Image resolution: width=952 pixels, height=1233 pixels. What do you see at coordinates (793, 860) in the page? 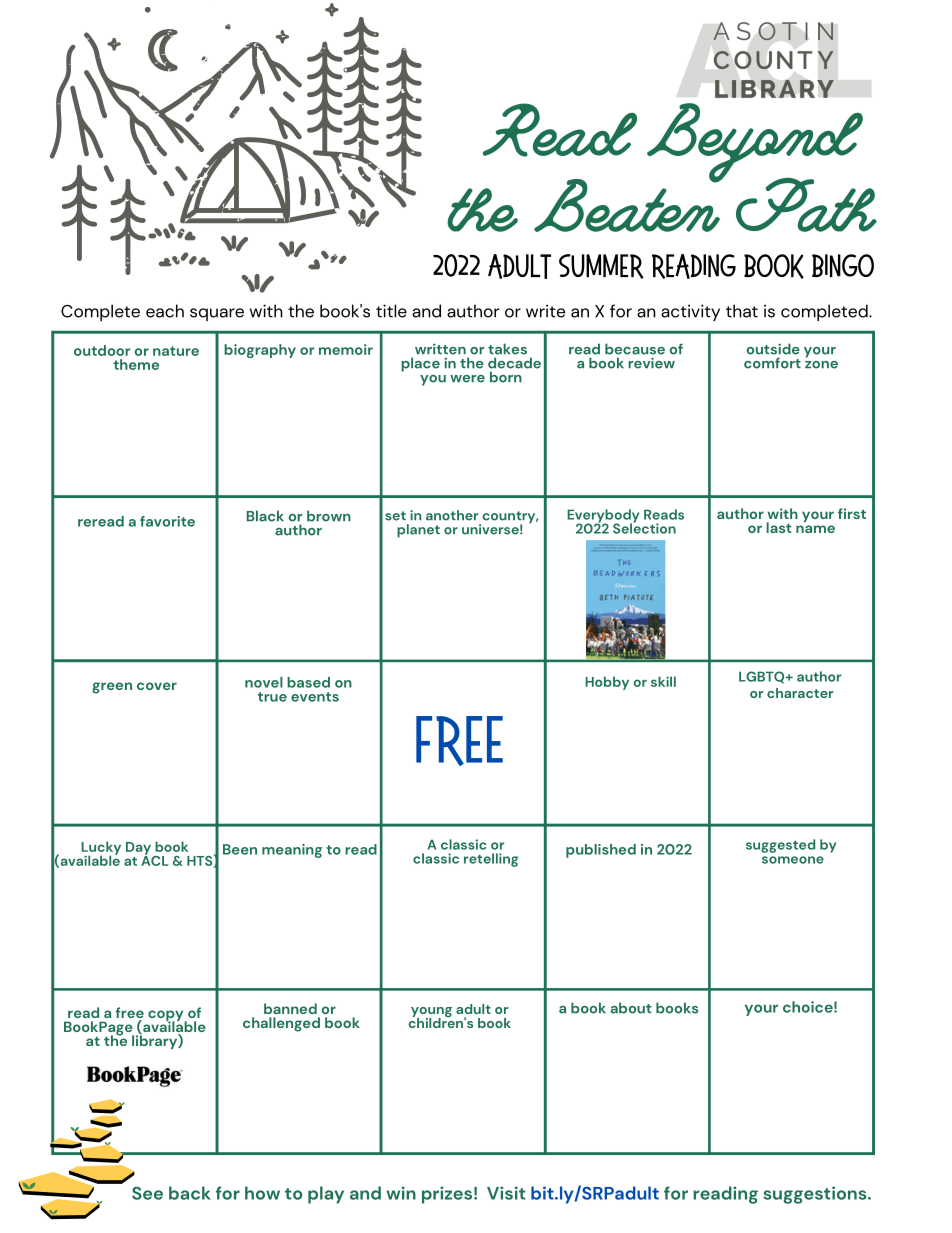
I see `someone` at bounding box center [793, 860].
